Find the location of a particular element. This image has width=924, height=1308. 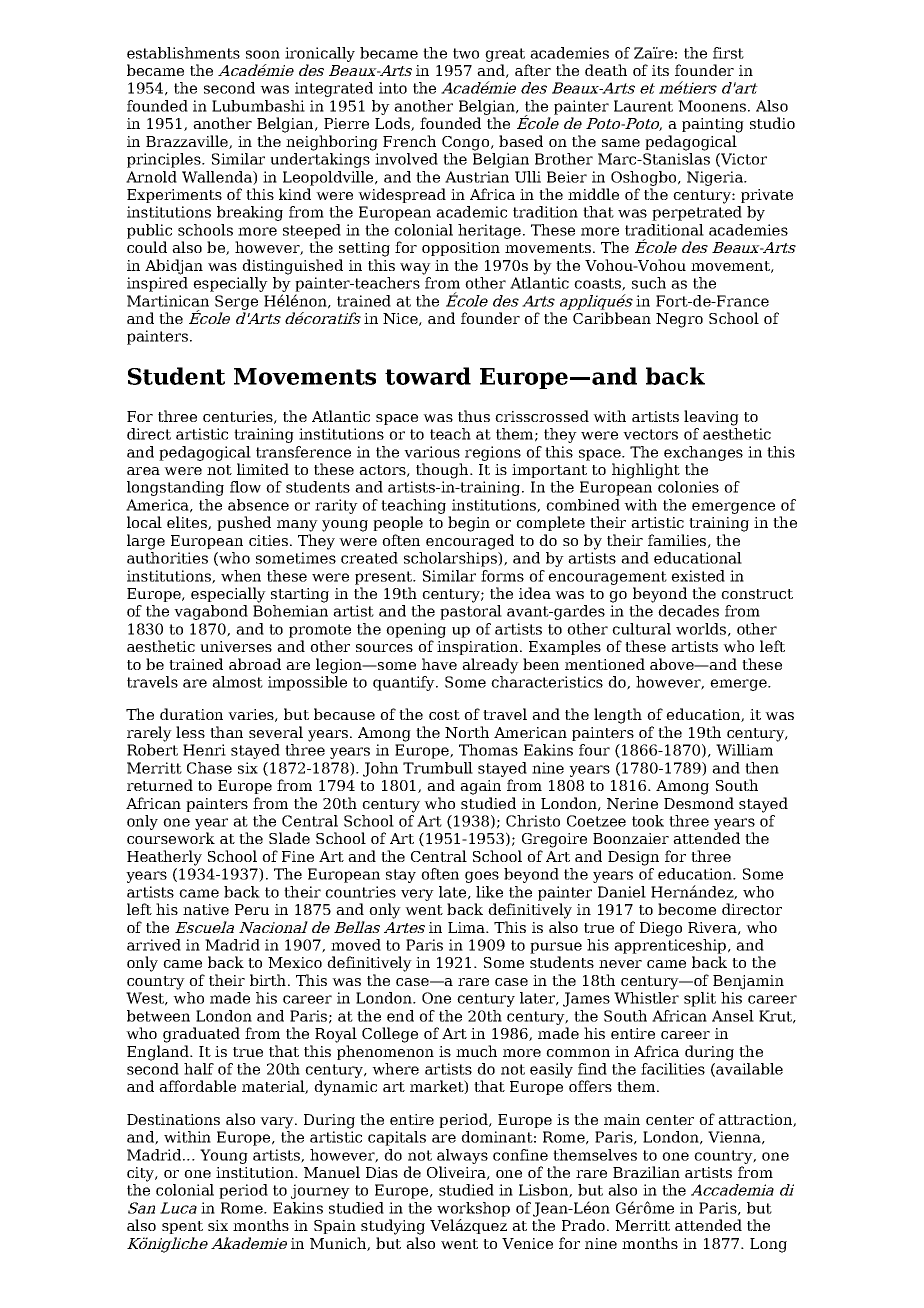

spent is located at coordinates (182, 1227).
